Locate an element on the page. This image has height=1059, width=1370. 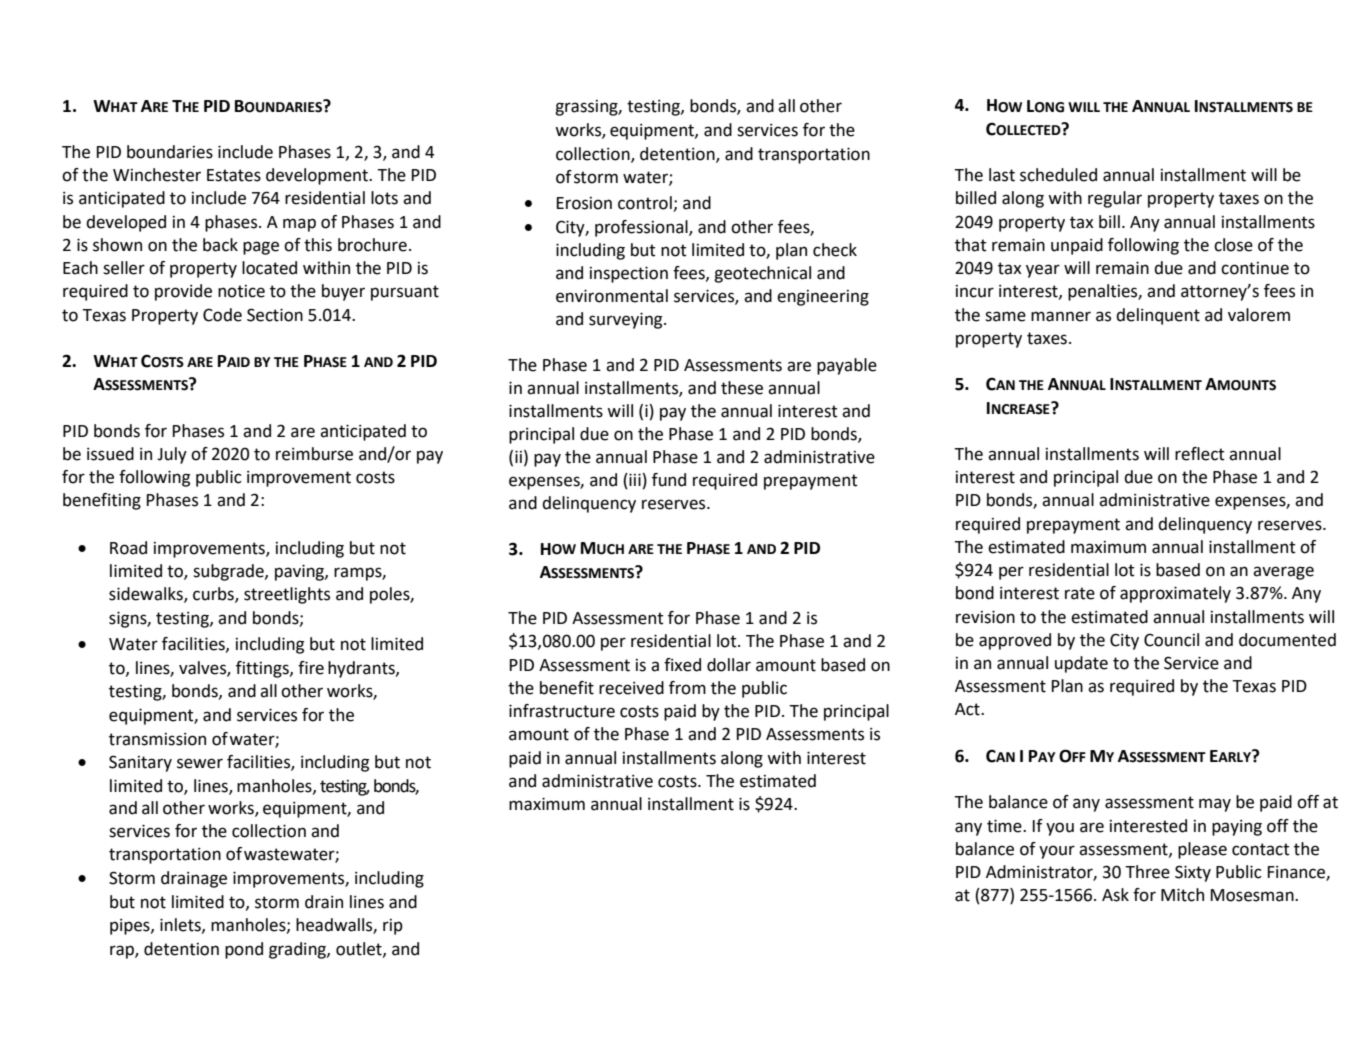
fund is located at coordinates (669, 480).
